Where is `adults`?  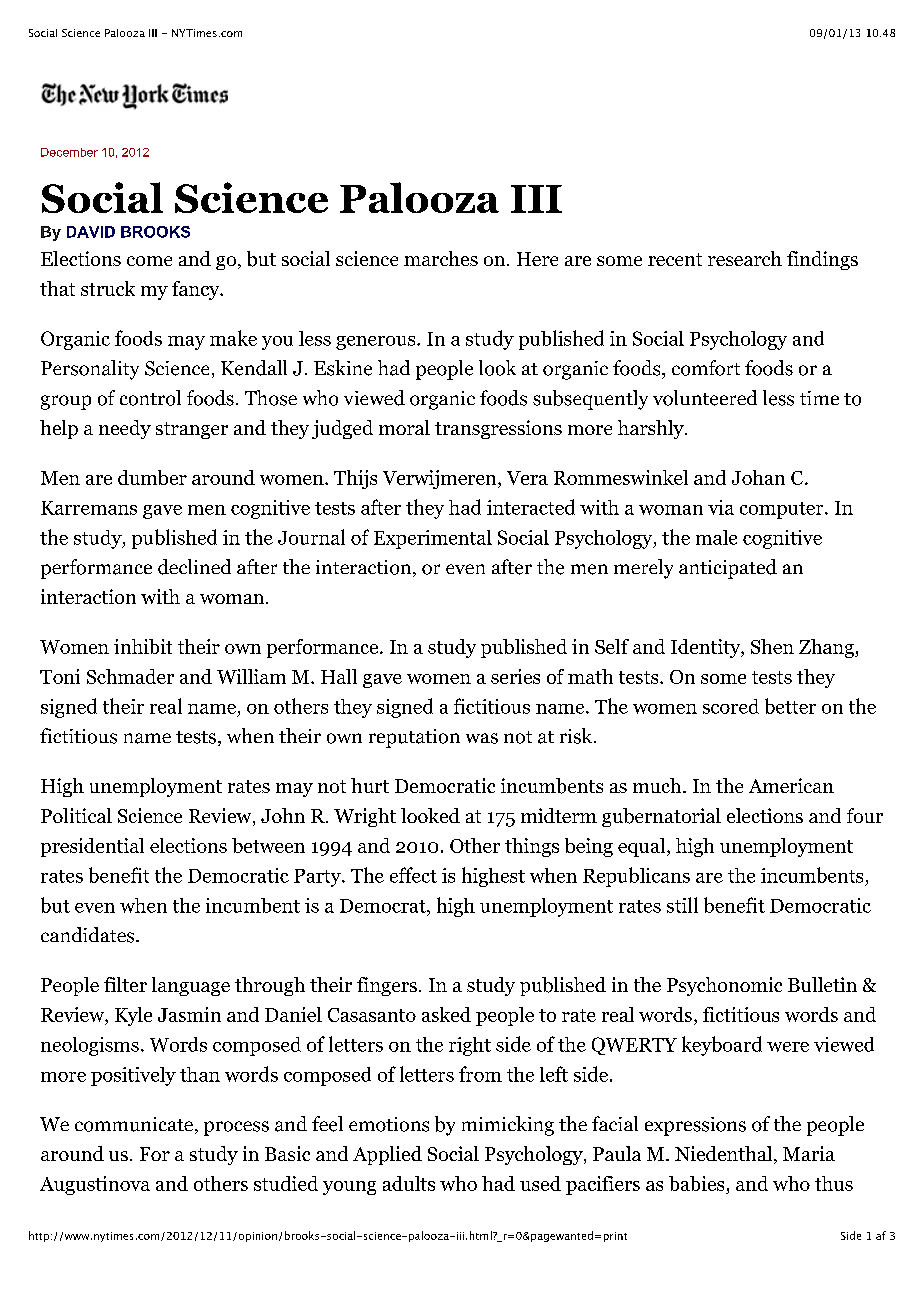 adults is located at coordinates (409, 1183).
